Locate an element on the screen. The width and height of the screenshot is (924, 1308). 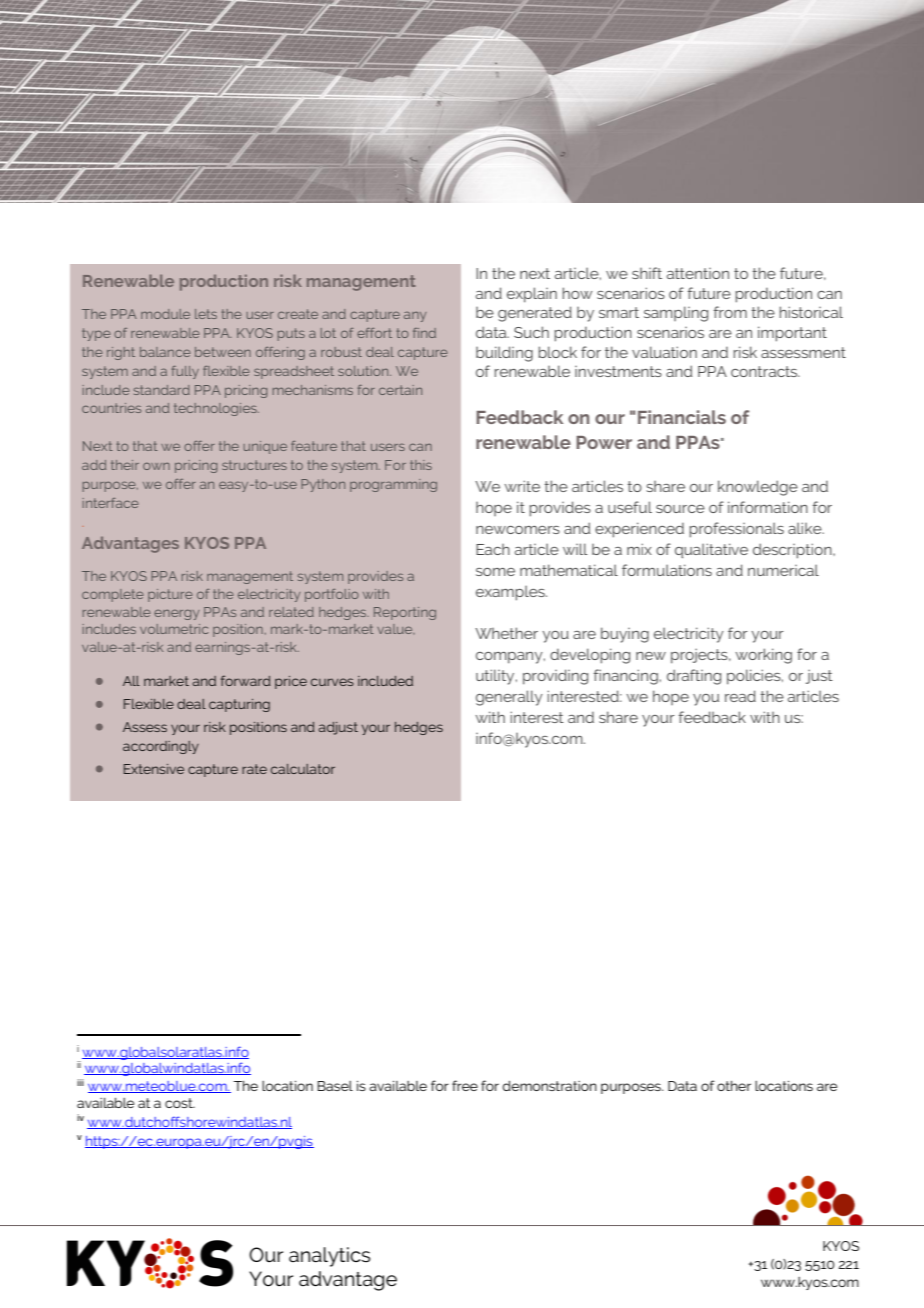
analytics is located at coordinates (329, 1257).
